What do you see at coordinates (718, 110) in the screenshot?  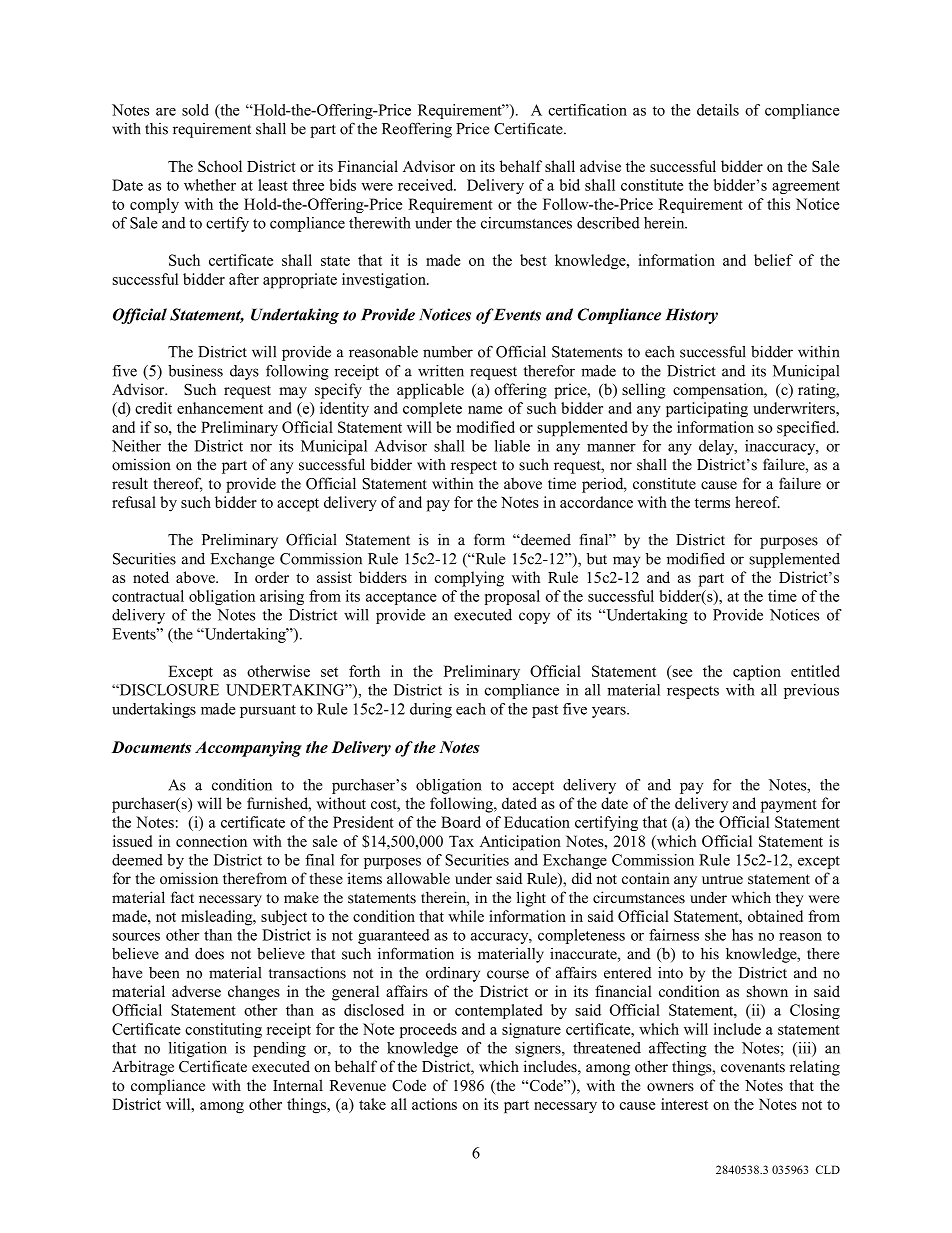 I see `details` at bounding box center [718, 110].
